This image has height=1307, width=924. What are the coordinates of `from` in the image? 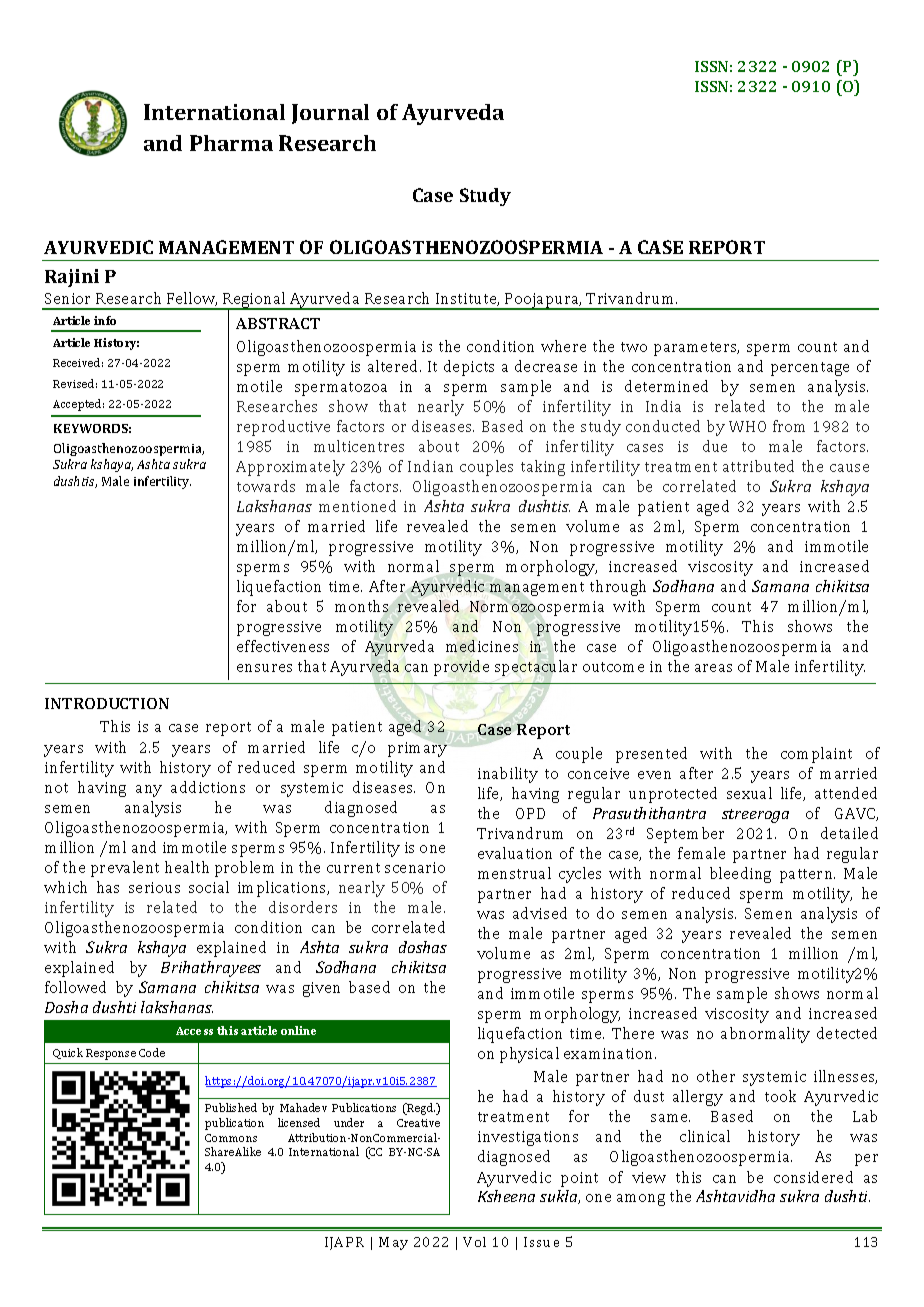 It's located at (789, 426).
